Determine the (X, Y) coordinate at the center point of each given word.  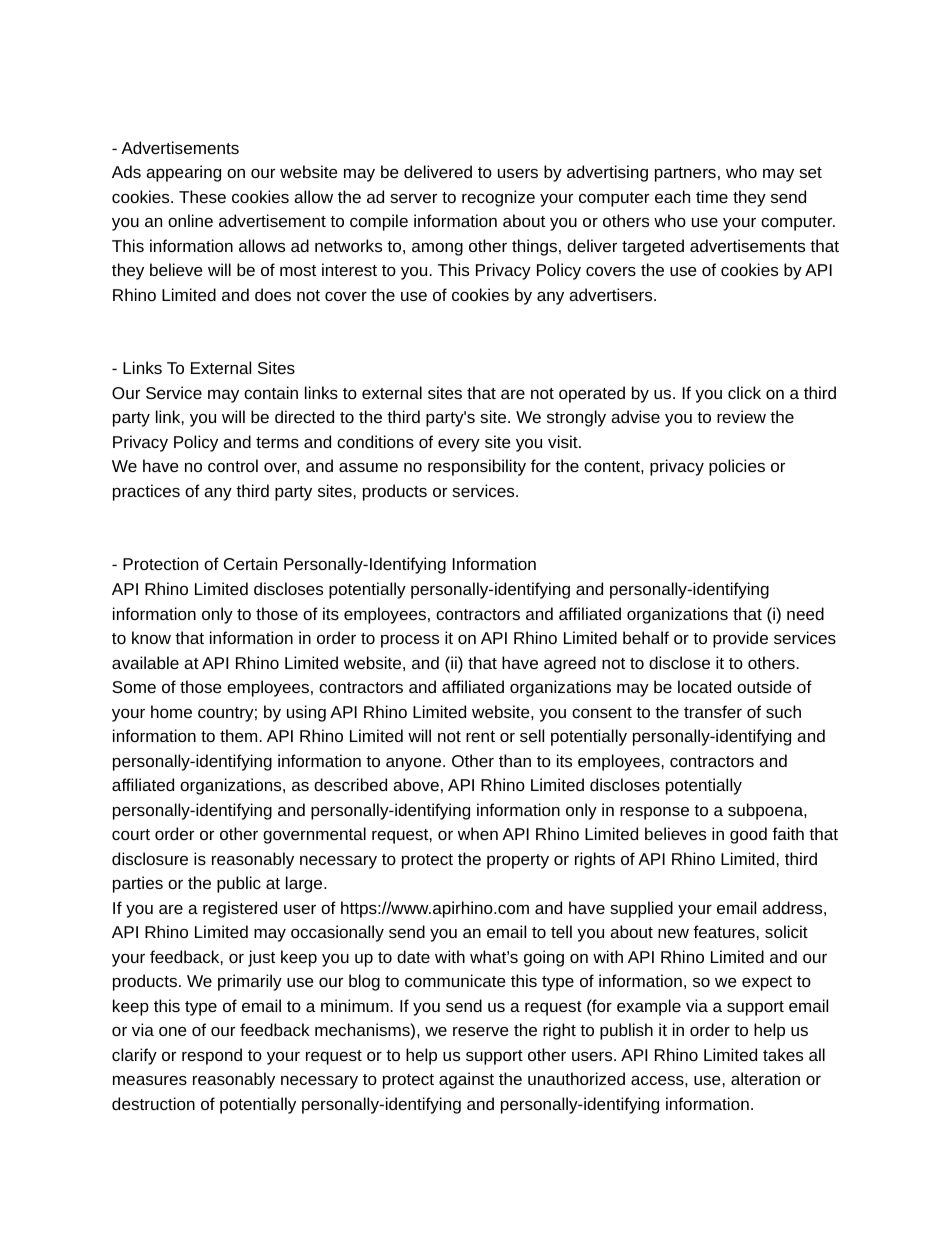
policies (737, 467)
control (233, 465)
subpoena (766, 811)
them (238, 735)
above (416, 784)
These (202, 196)
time (712, 196)
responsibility (477, 467)
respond (212, 1056)
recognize (498, 198)
